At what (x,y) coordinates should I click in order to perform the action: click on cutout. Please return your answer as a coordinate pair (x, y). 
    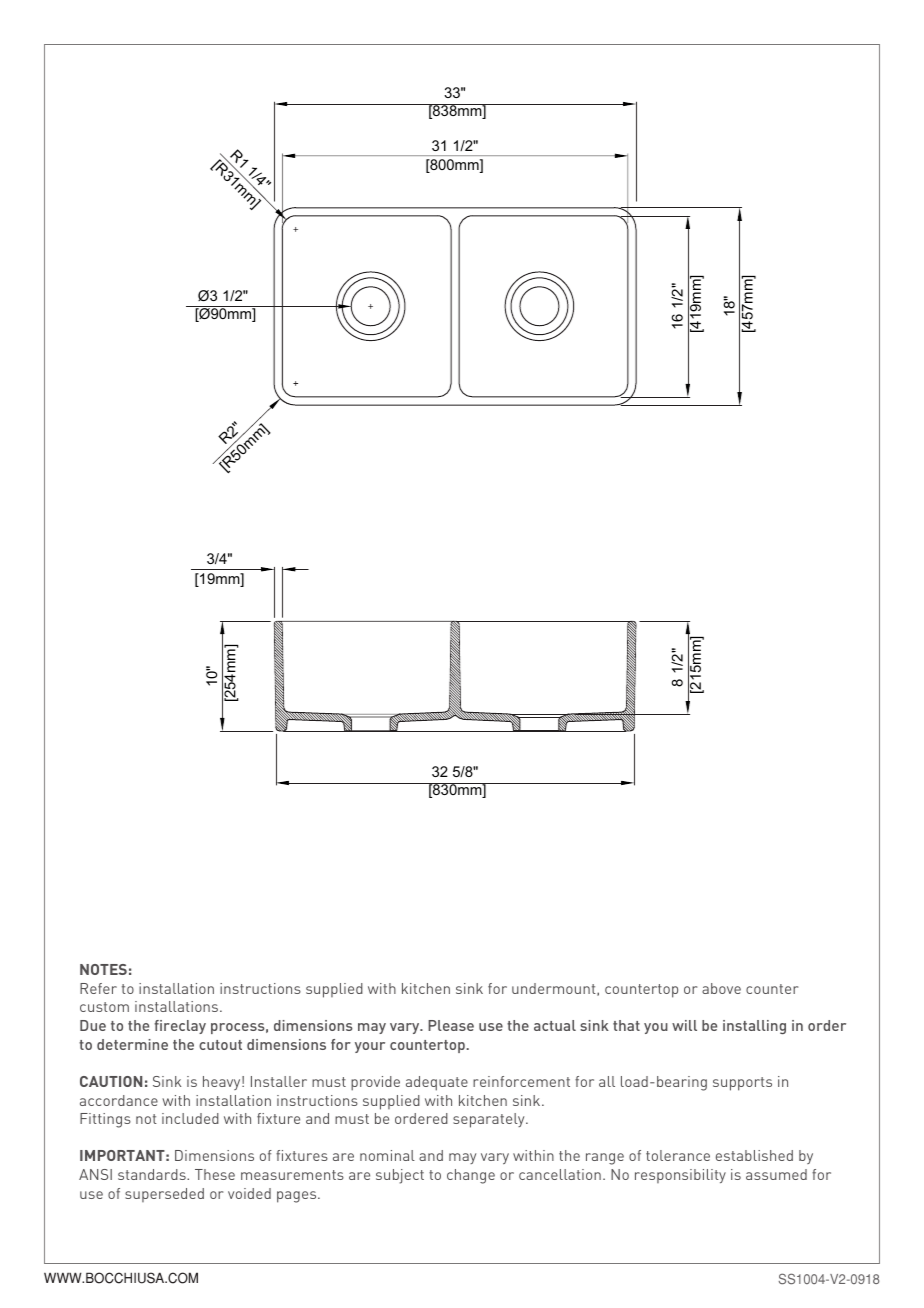
    Looking at the image, I should click on (220, 1045).
